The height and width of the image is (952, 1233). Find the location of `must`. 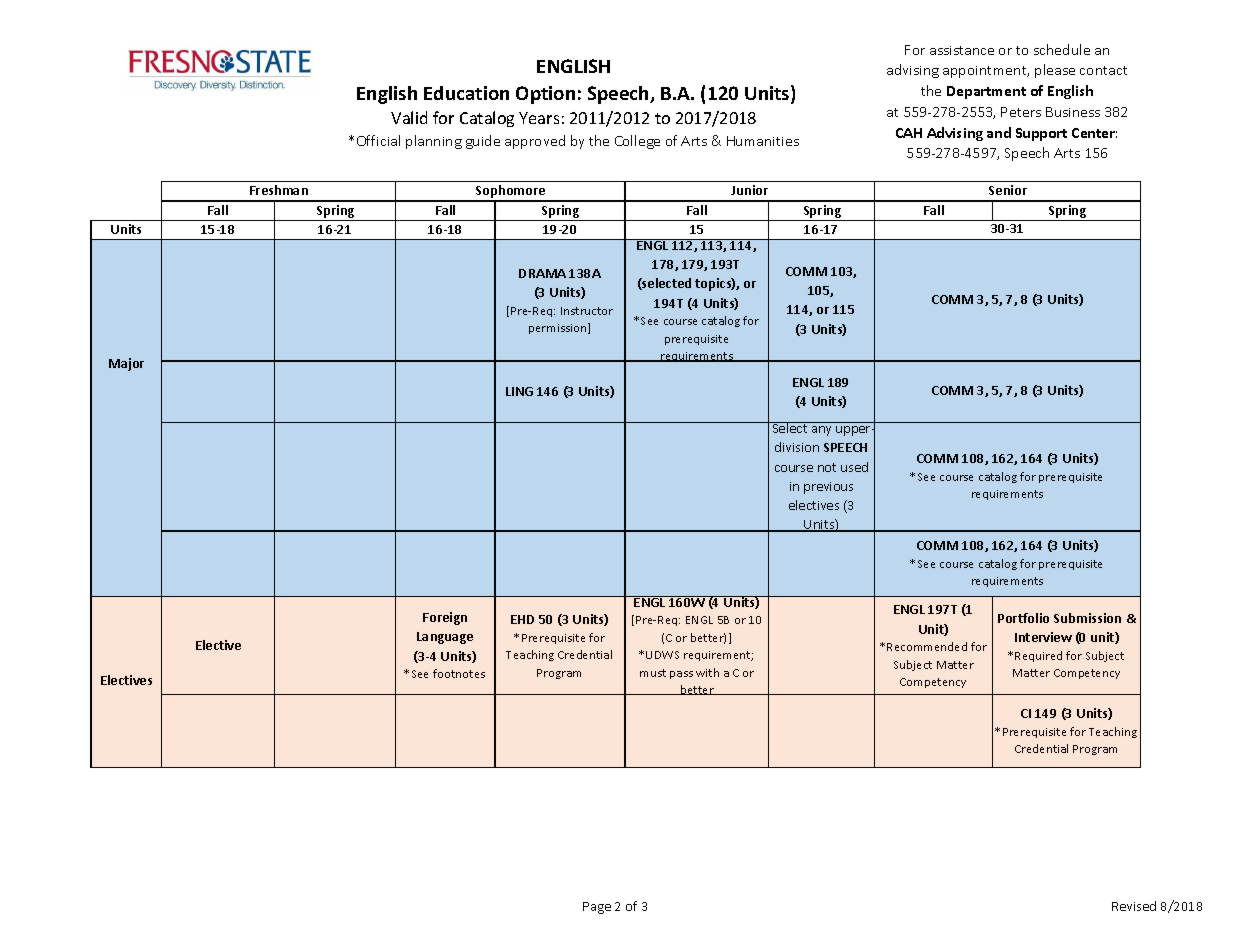

must is located at coordinates (653, 673).
